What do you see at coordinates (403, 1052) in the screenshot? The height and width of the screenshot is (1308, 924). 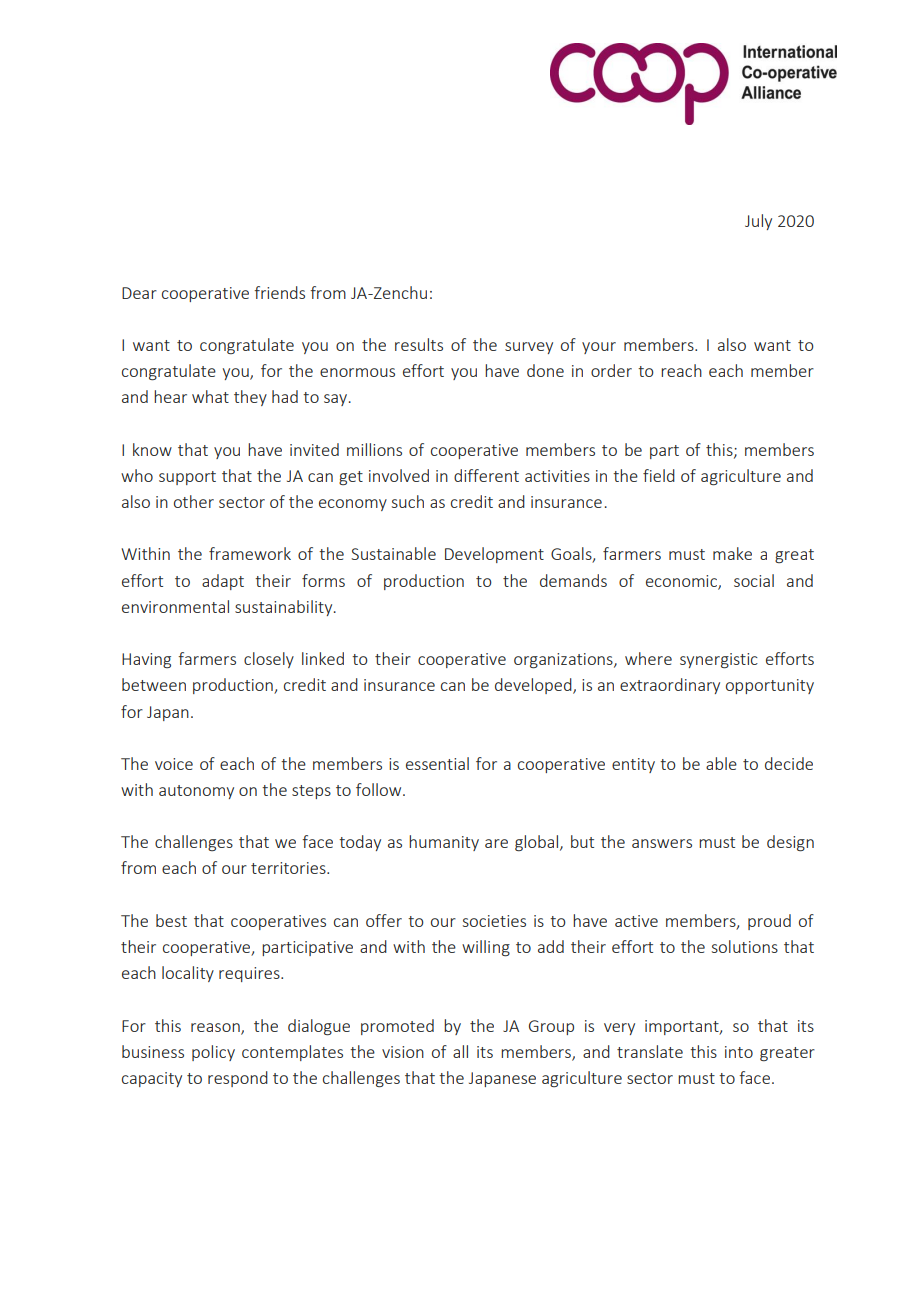 I see `vision` at bounding box center [403, 1052].
